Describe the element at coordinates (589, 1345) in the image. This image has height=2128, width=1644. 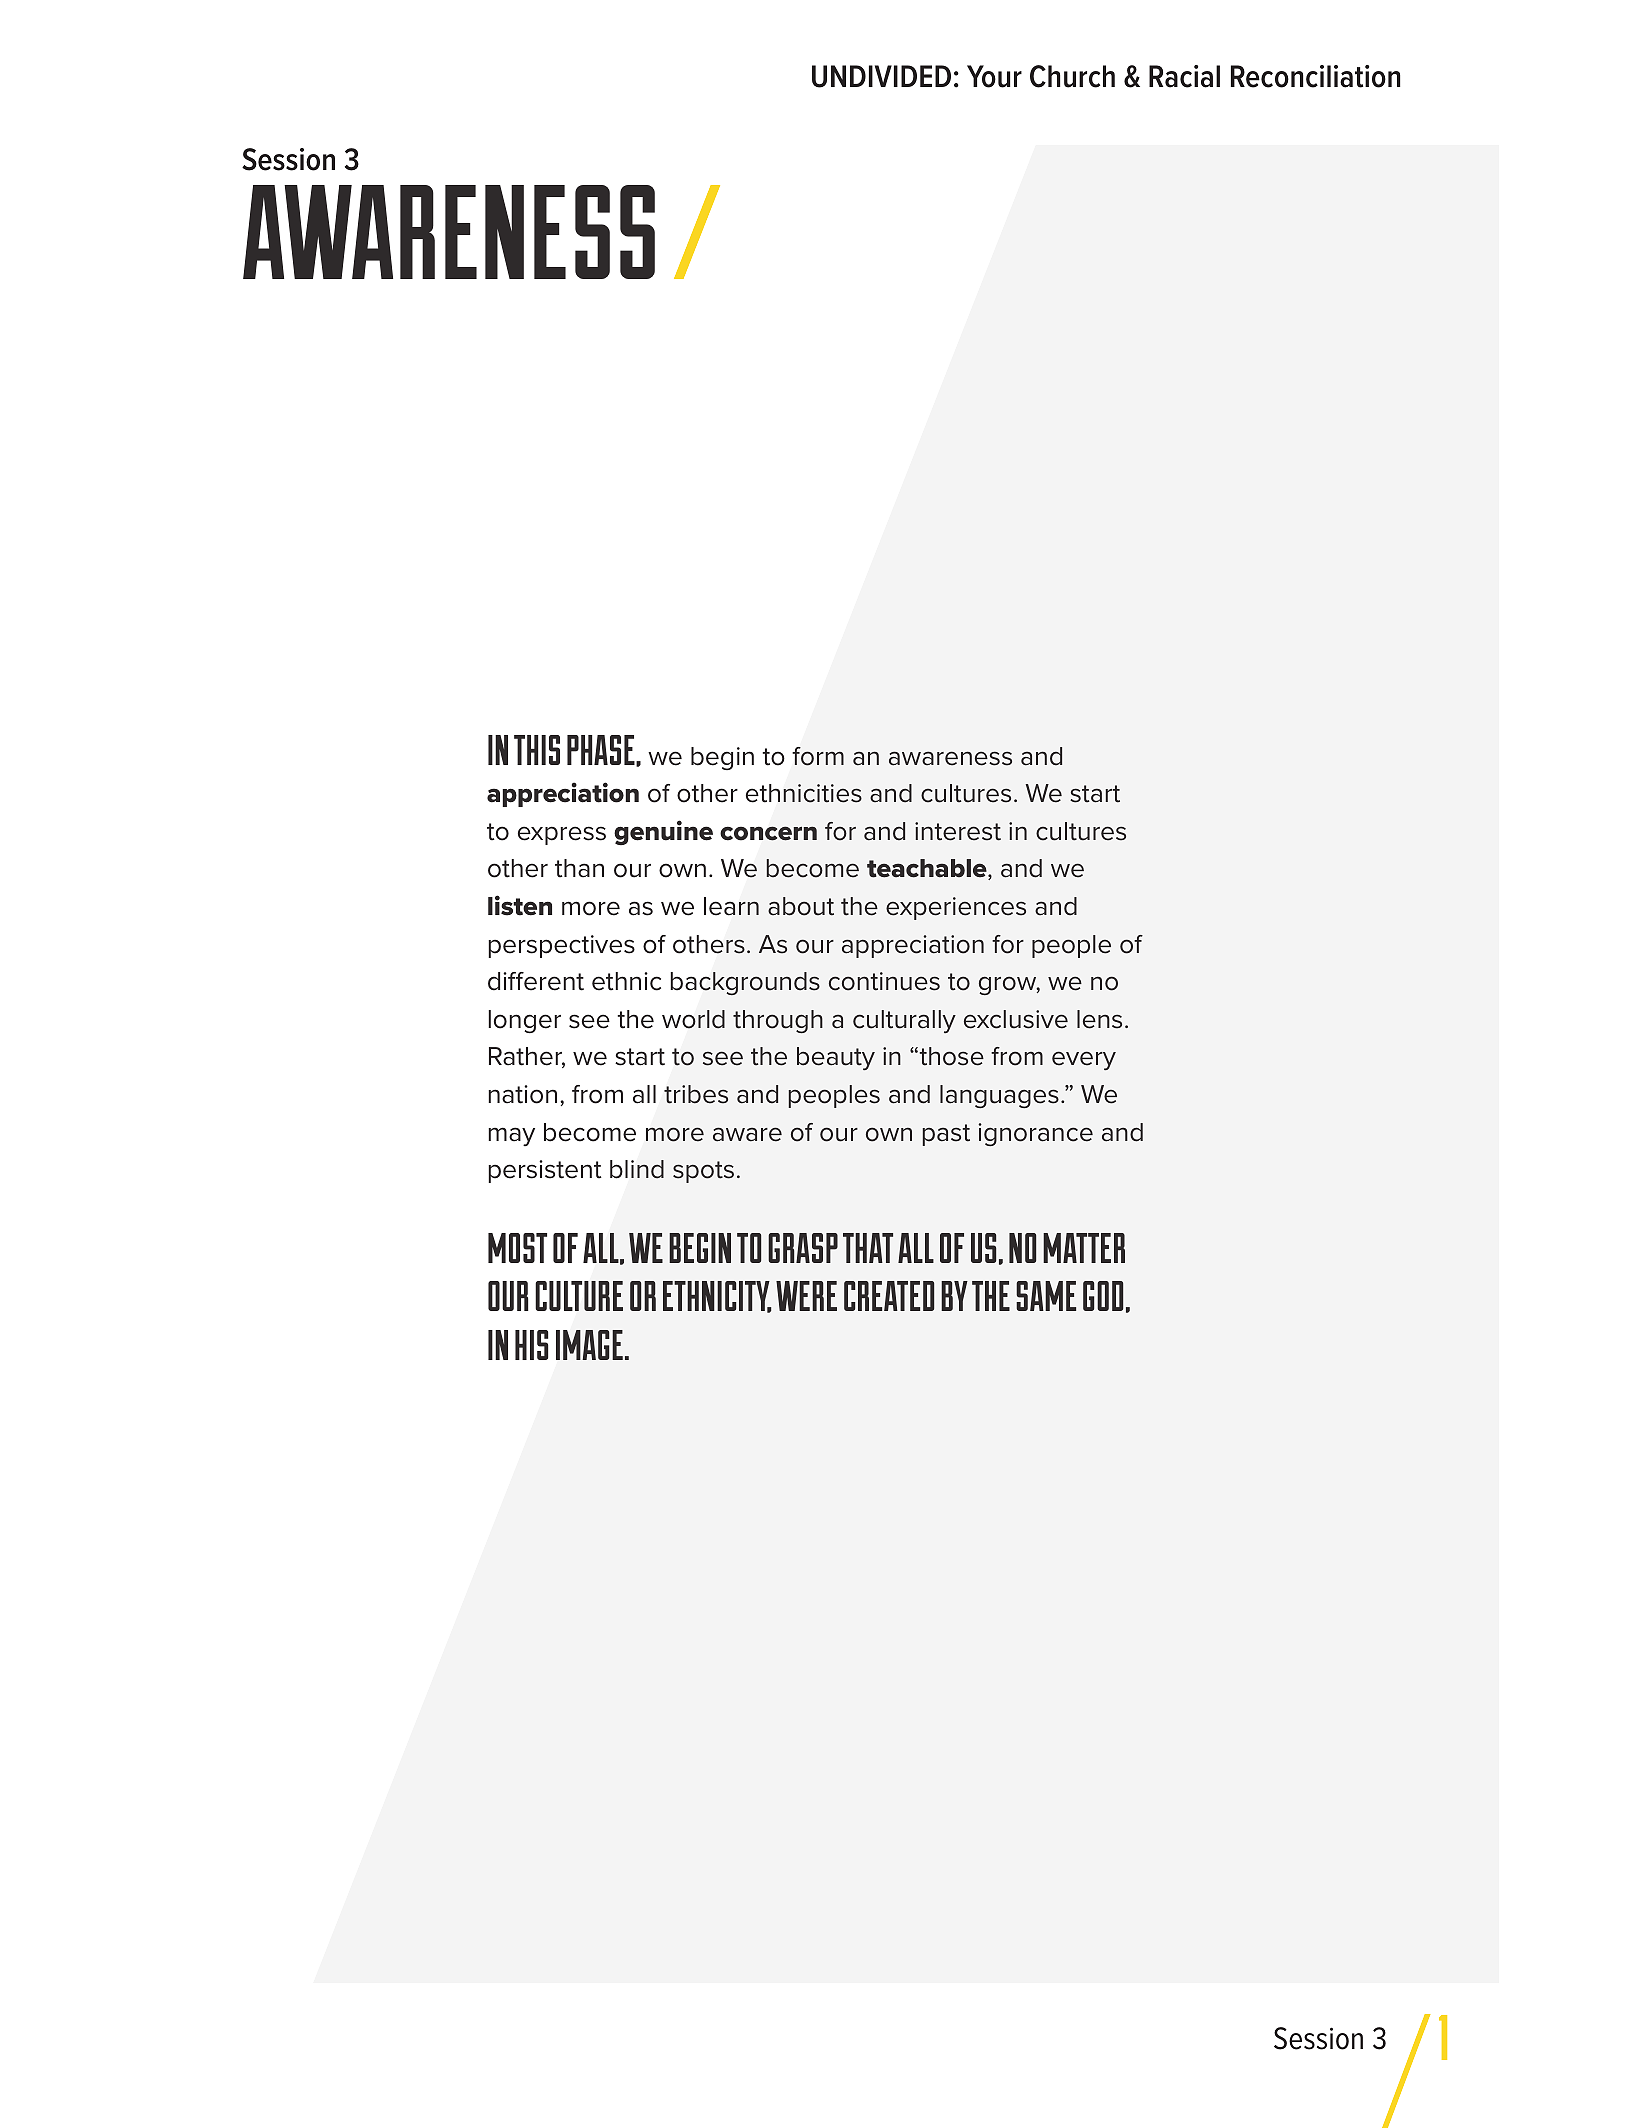
I see `IMAGE` at that location.
